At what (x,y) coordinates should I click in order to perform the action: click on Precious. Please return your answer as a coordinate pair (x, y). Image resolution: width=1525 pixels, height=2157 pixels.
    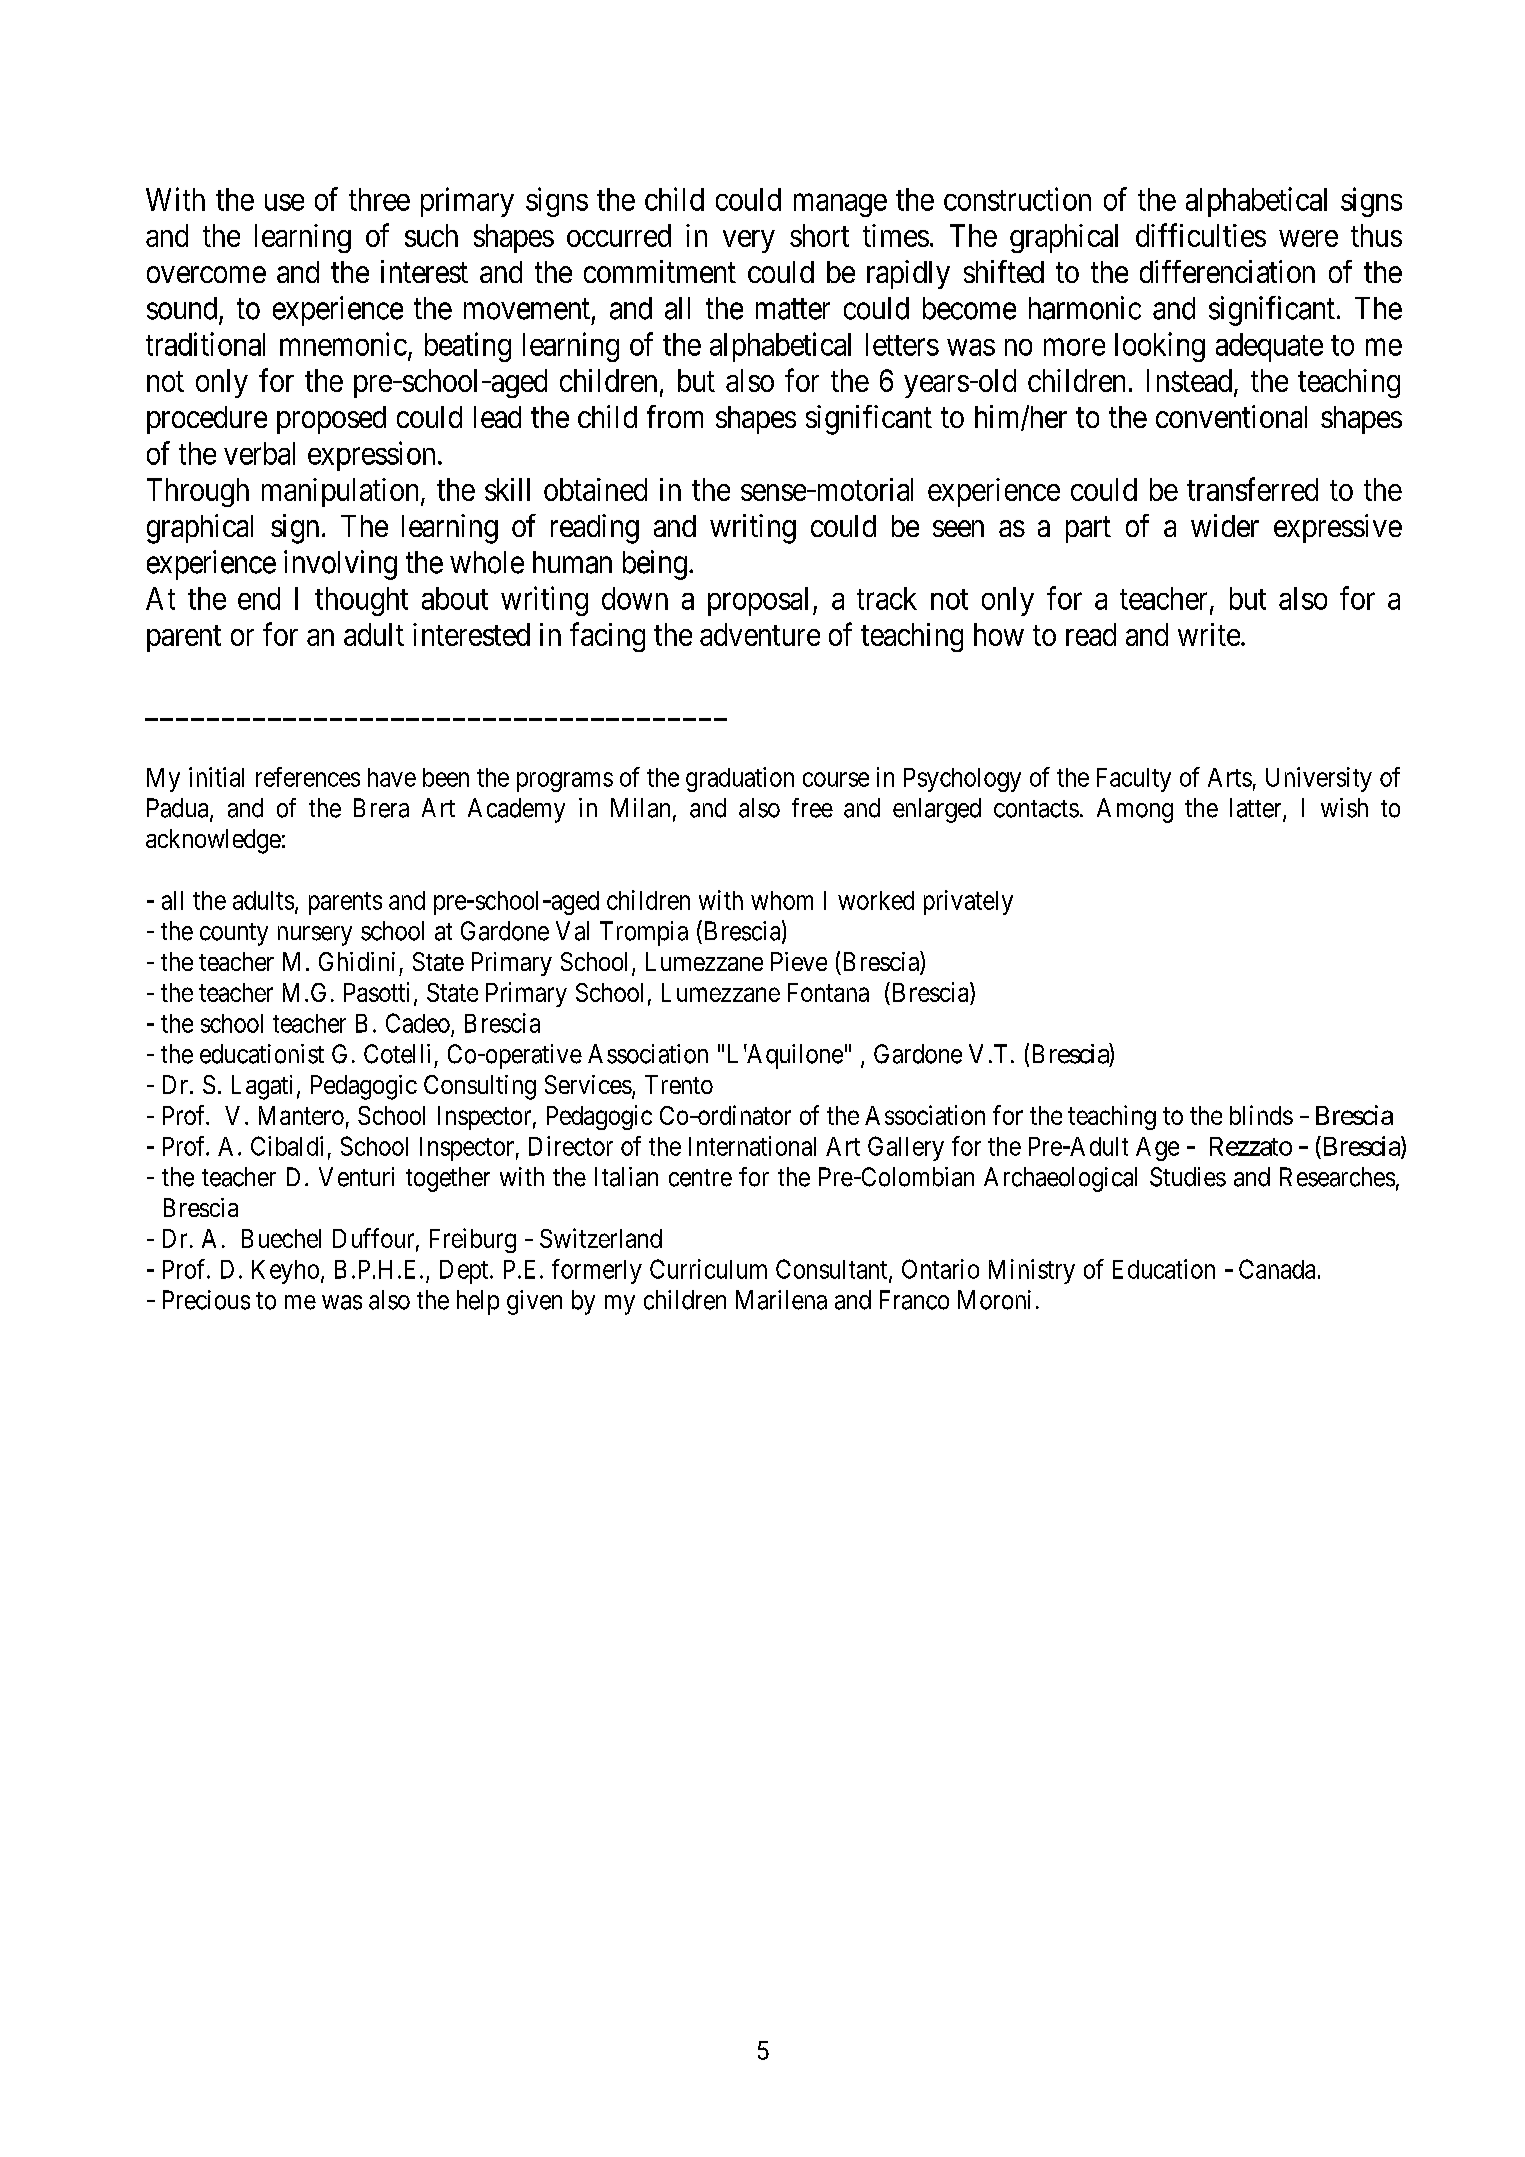
    Looking at the image, I should click on (206, 1300).
